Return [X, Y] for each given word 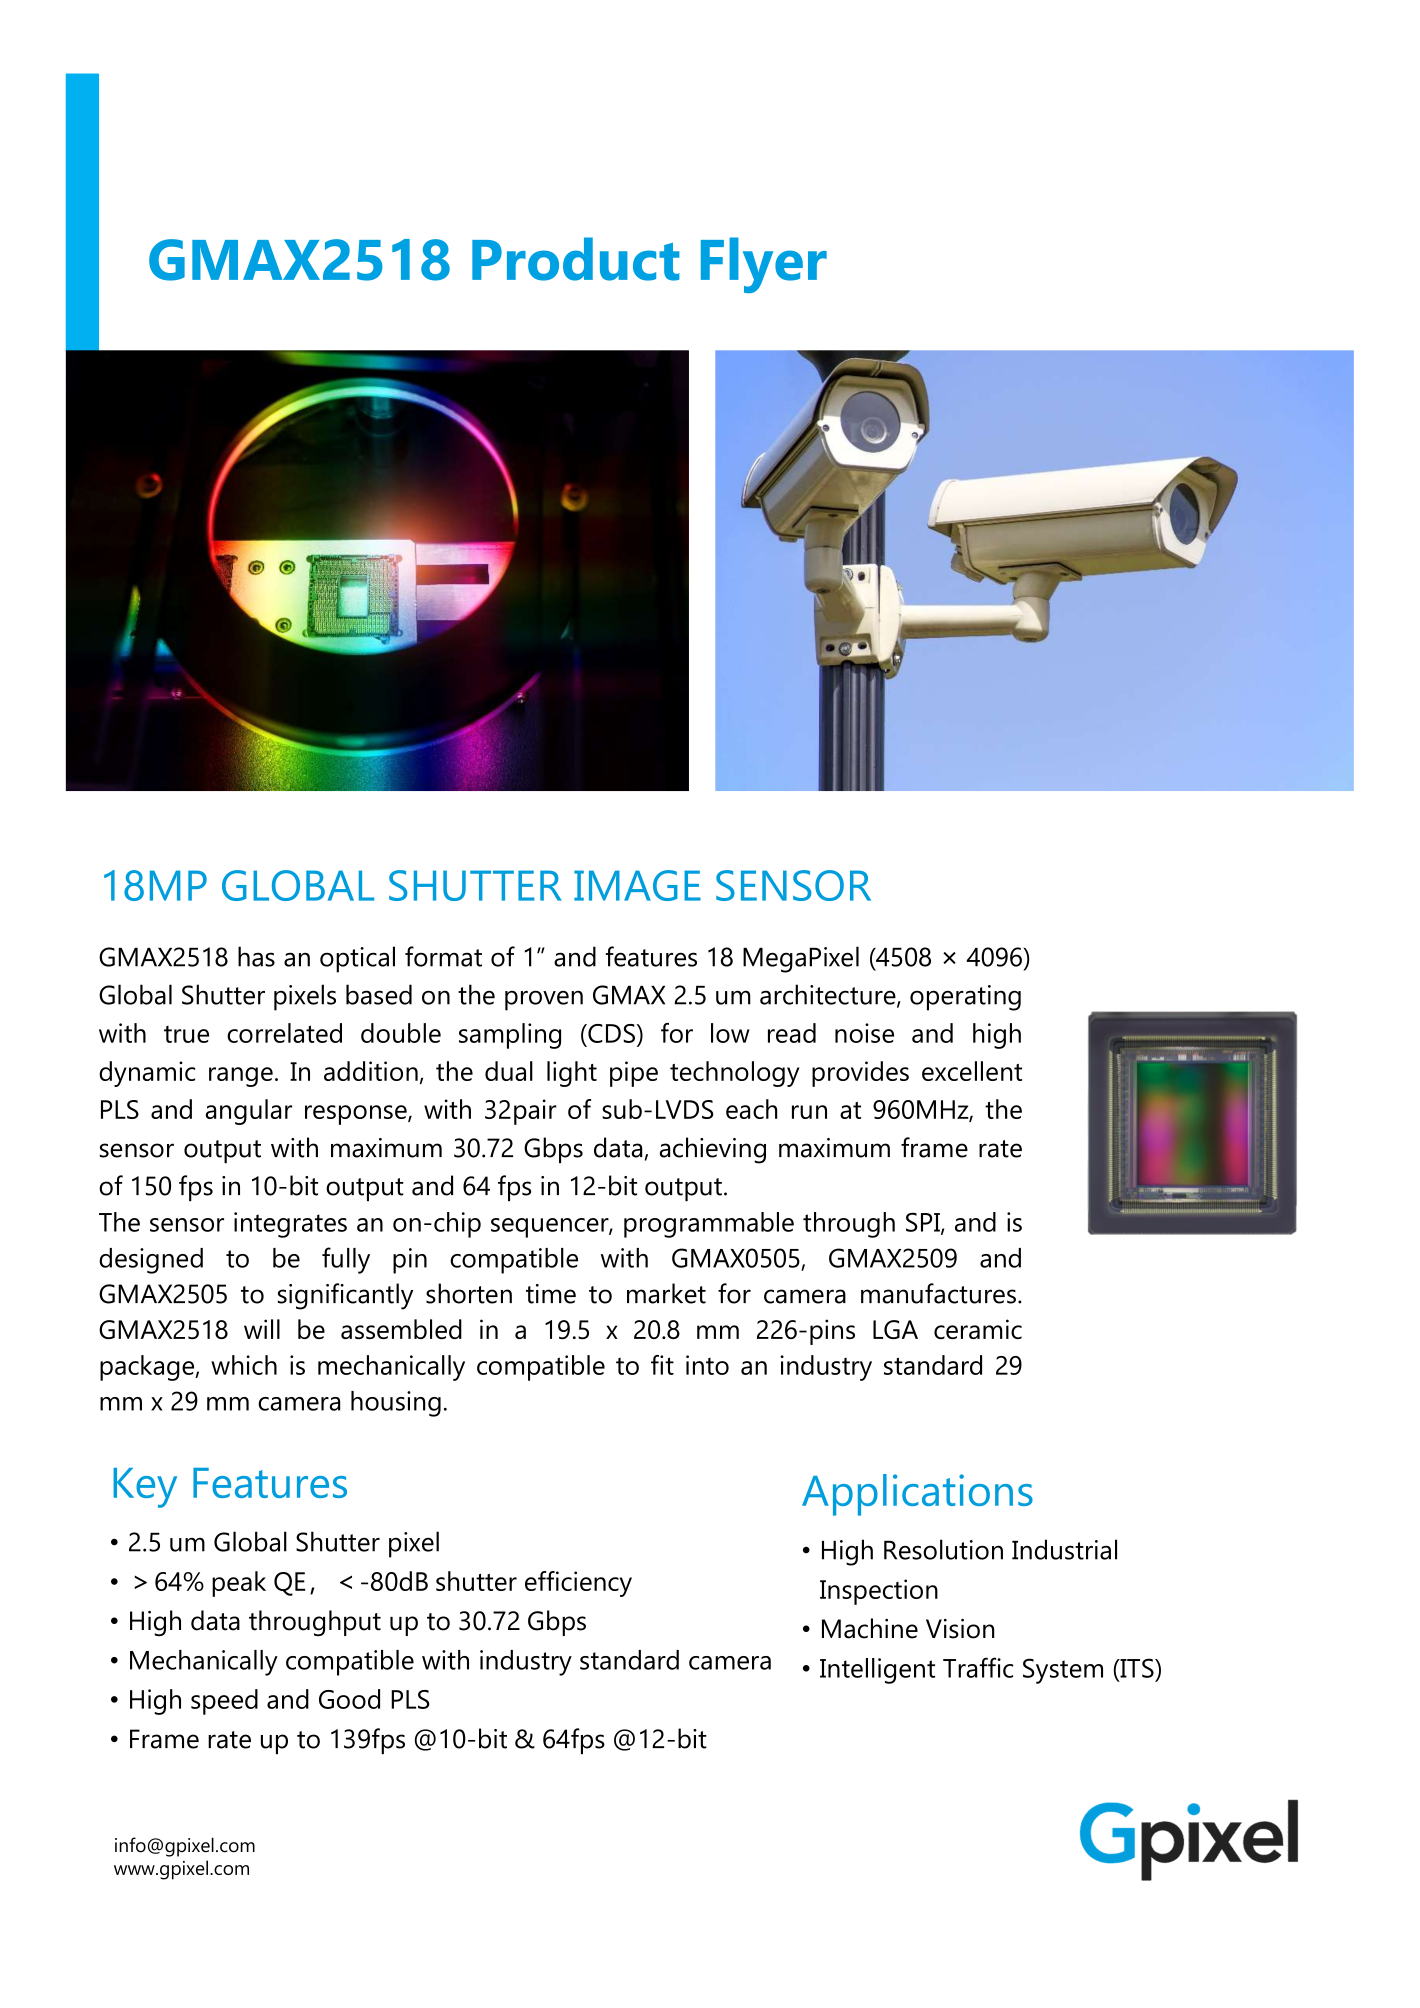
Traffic [978, 1667]
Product [576, 259]
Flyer [764, 265]
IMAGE [637, 885]
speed [224, 1702]
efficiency [578, 1584]
